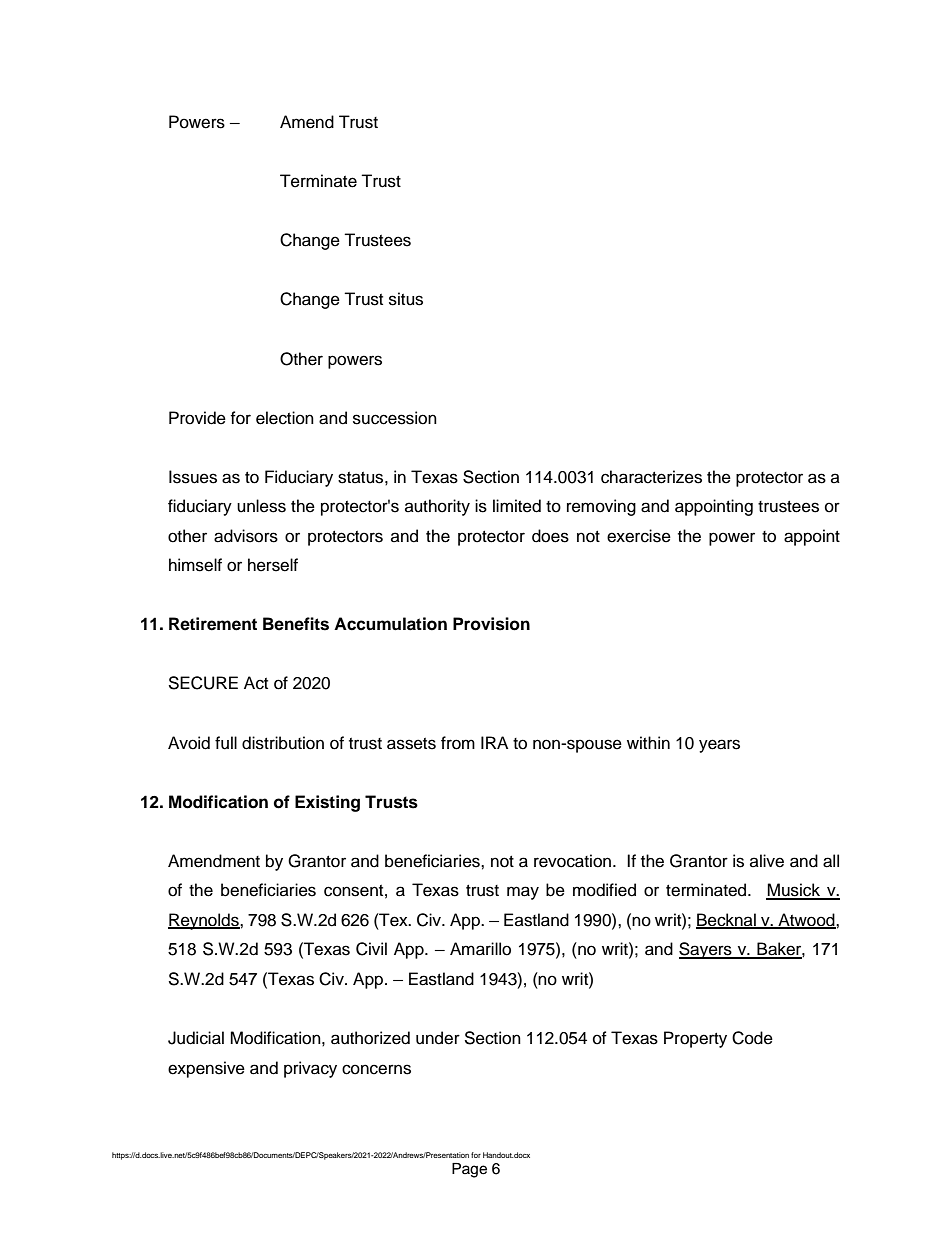  I want to click on situs, so click(406, 299).
